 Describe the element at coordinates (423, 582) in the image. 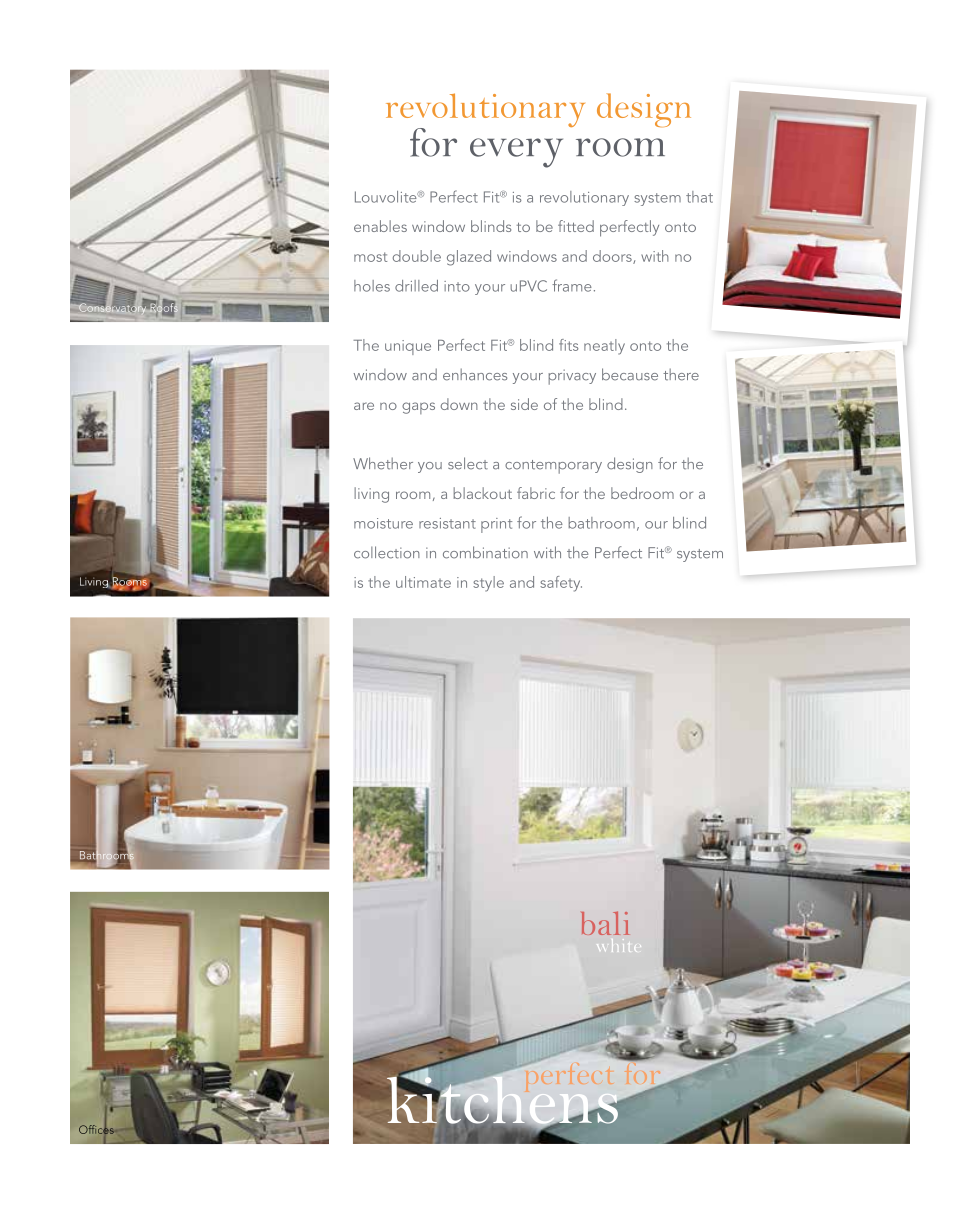

I see `ultimate` at that location.
